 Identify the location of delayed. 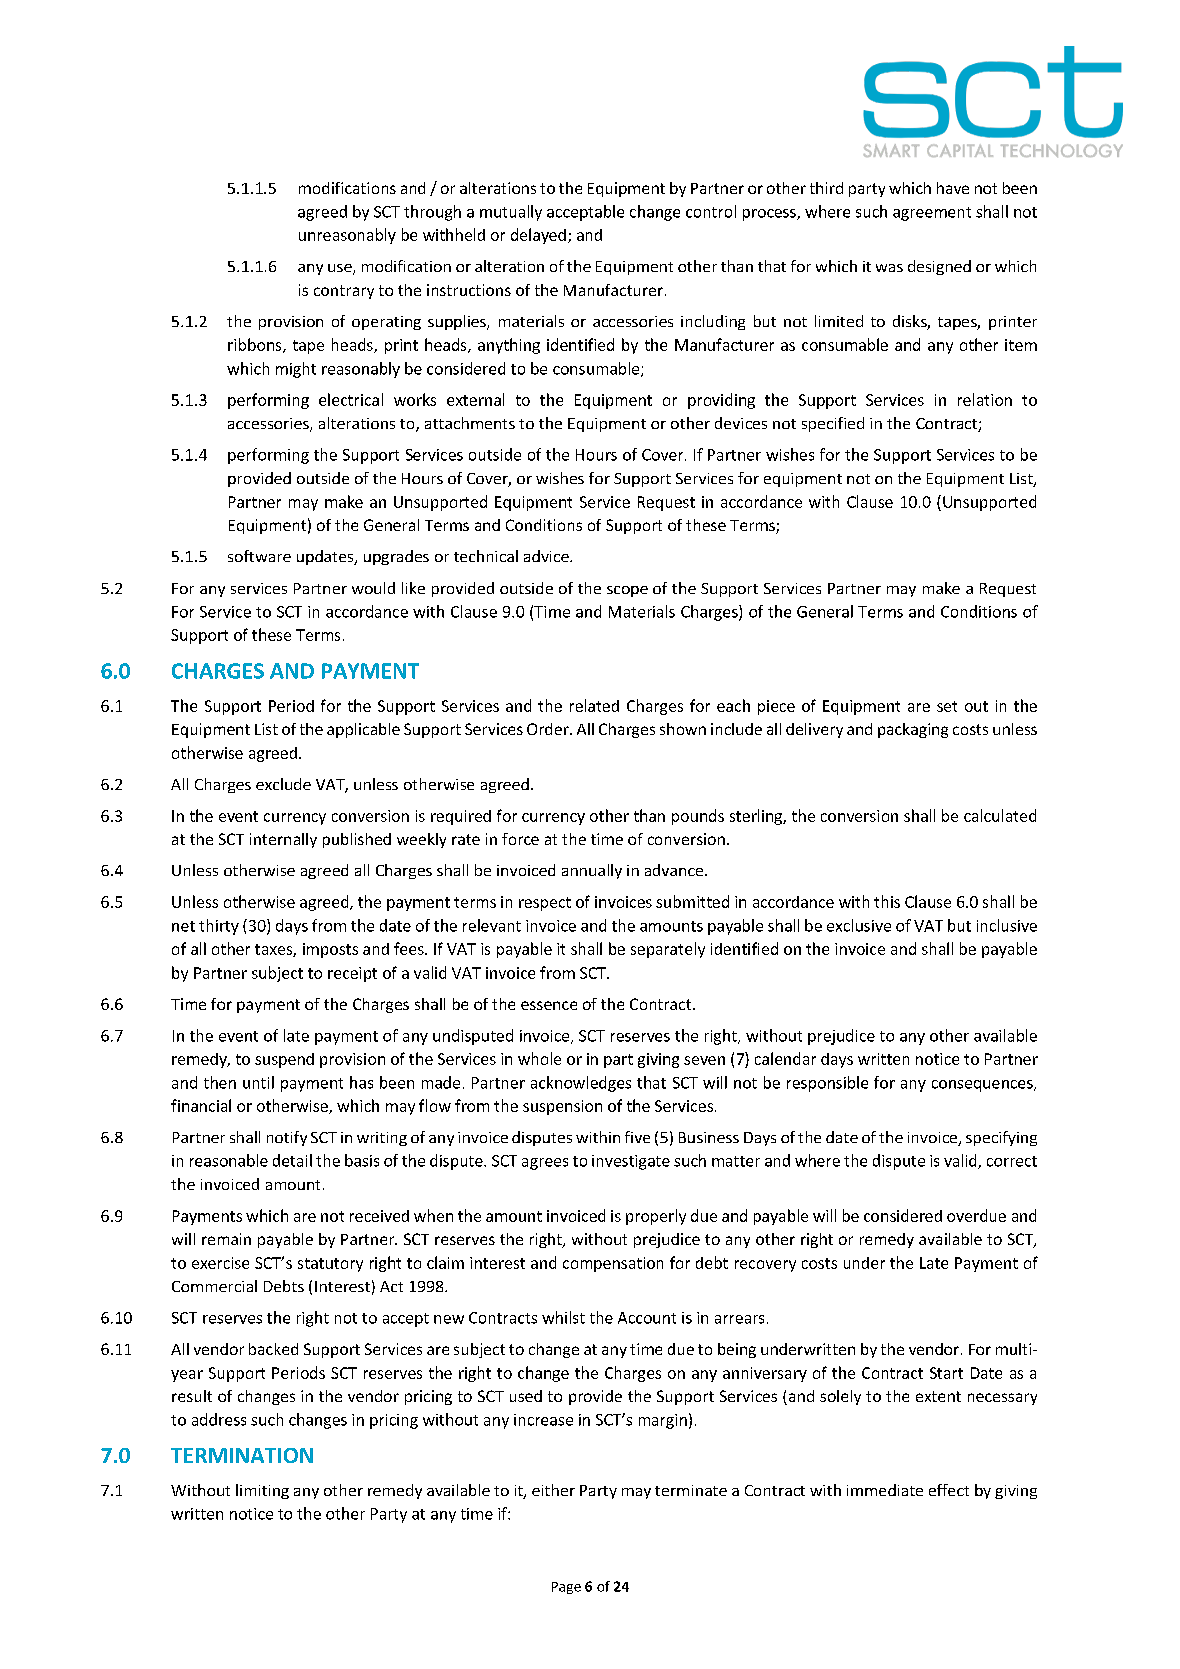
(538, 236).
